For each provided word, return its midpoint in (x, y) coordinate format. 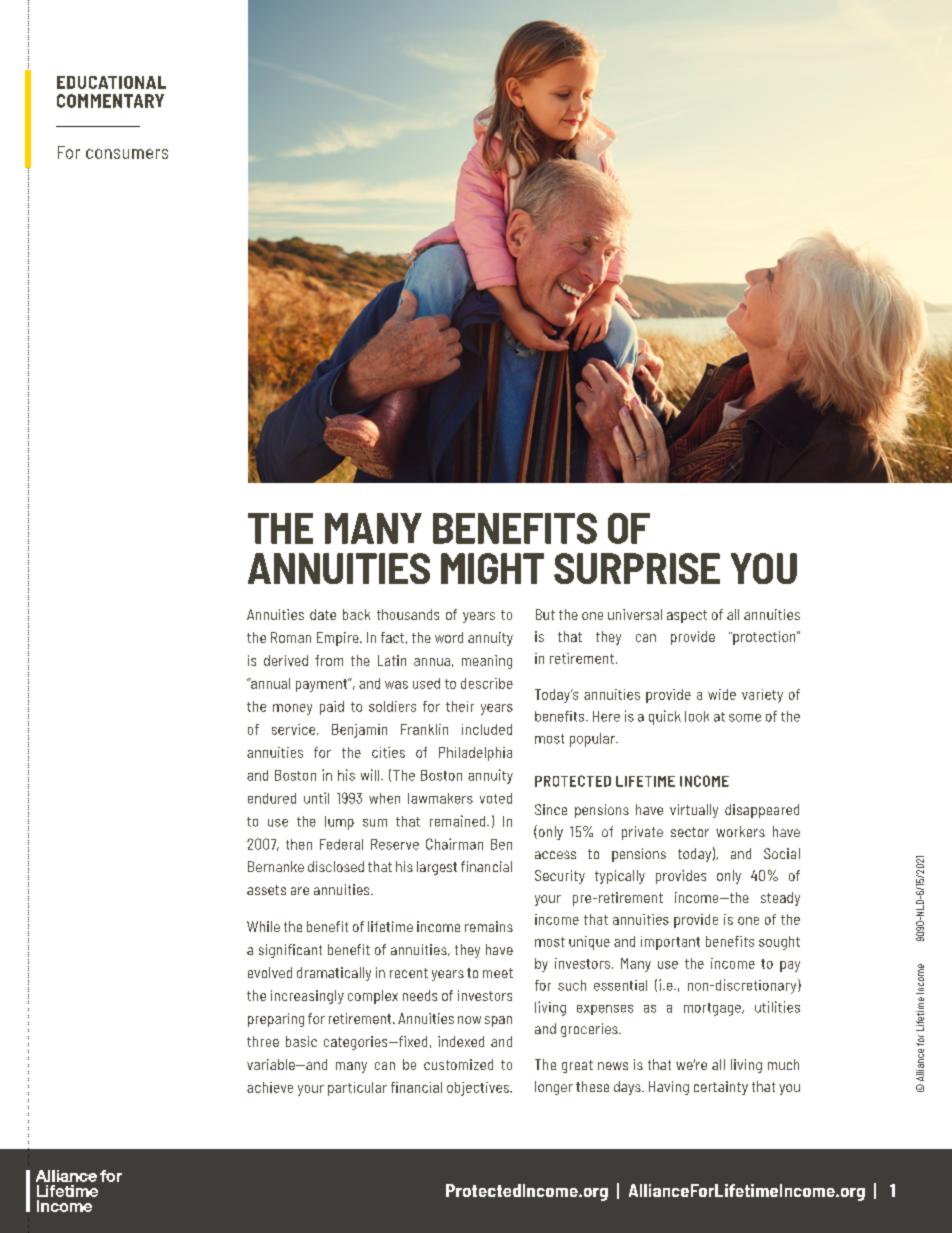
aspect (687, 616)
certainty (721, 1088)
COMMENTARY (110, 101)
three (263, 1041)
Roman (291, 637)
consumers (127, 154)
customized (458, 1064)
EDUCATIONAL (111, 82)
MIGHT (492, 568)
